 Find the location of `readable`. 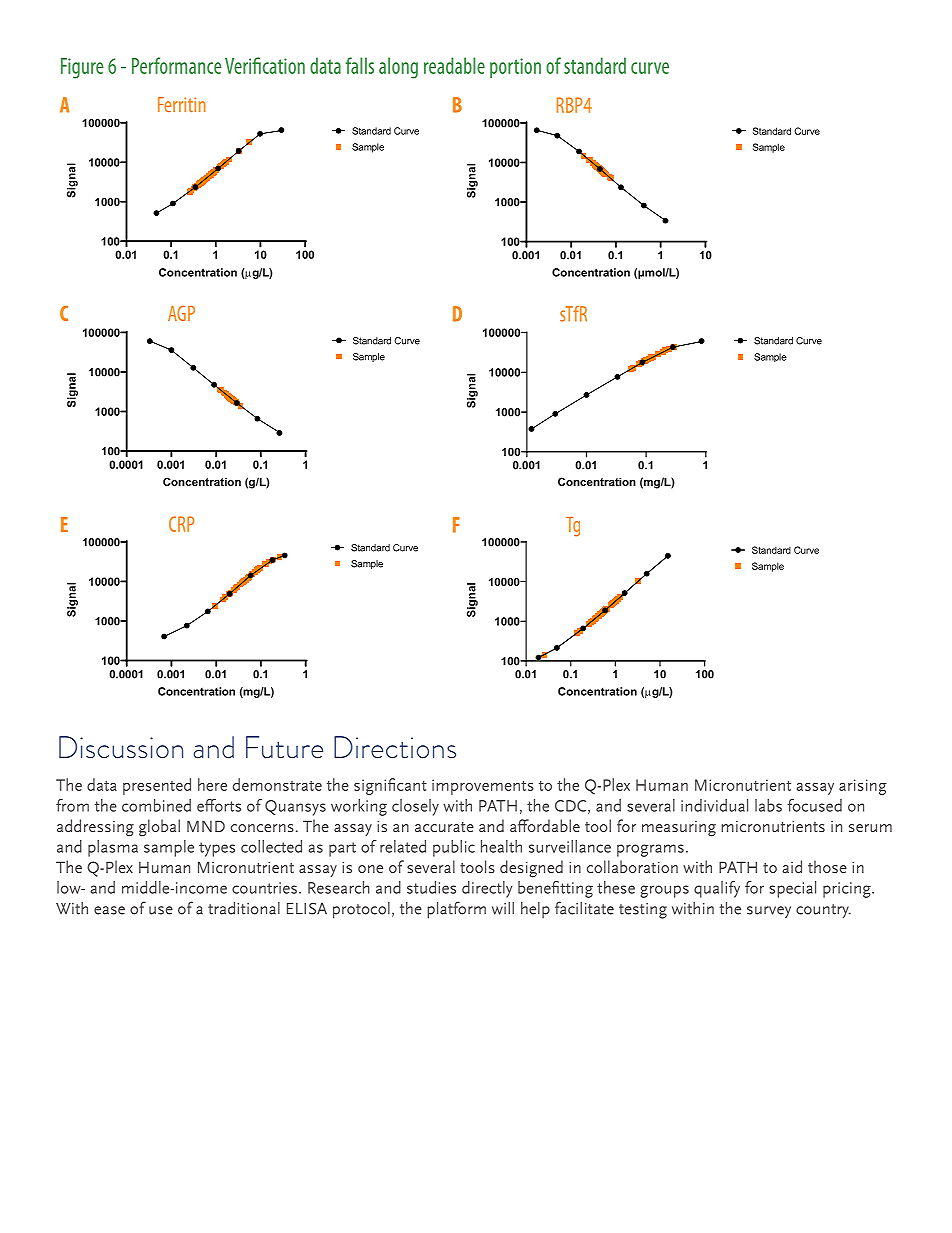

readable is located at coordinates (454, 65).
